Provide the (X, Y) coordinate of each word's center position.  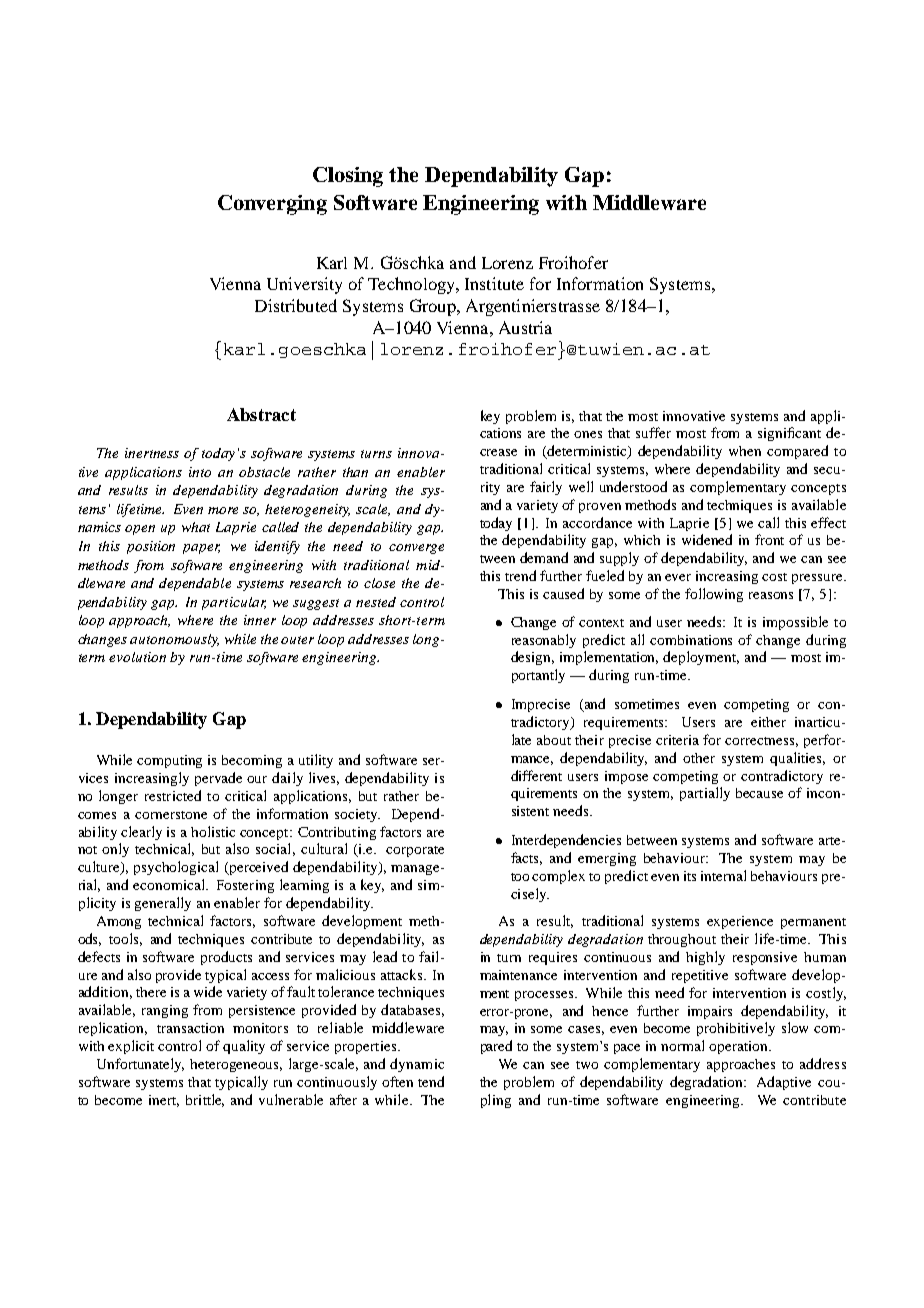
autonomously (174, 640)
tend (431, 1081)
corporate (415, 851)
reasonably (544, 641)
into (200, 472)
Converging (272, 205)
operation (739, 1047)
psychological (176, 868)
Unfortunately (140, 1065)
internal (723, 875)
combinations (691, 640)
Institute (494, 283)
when (745, 451)
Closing (348, 177)
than (355, 472)
